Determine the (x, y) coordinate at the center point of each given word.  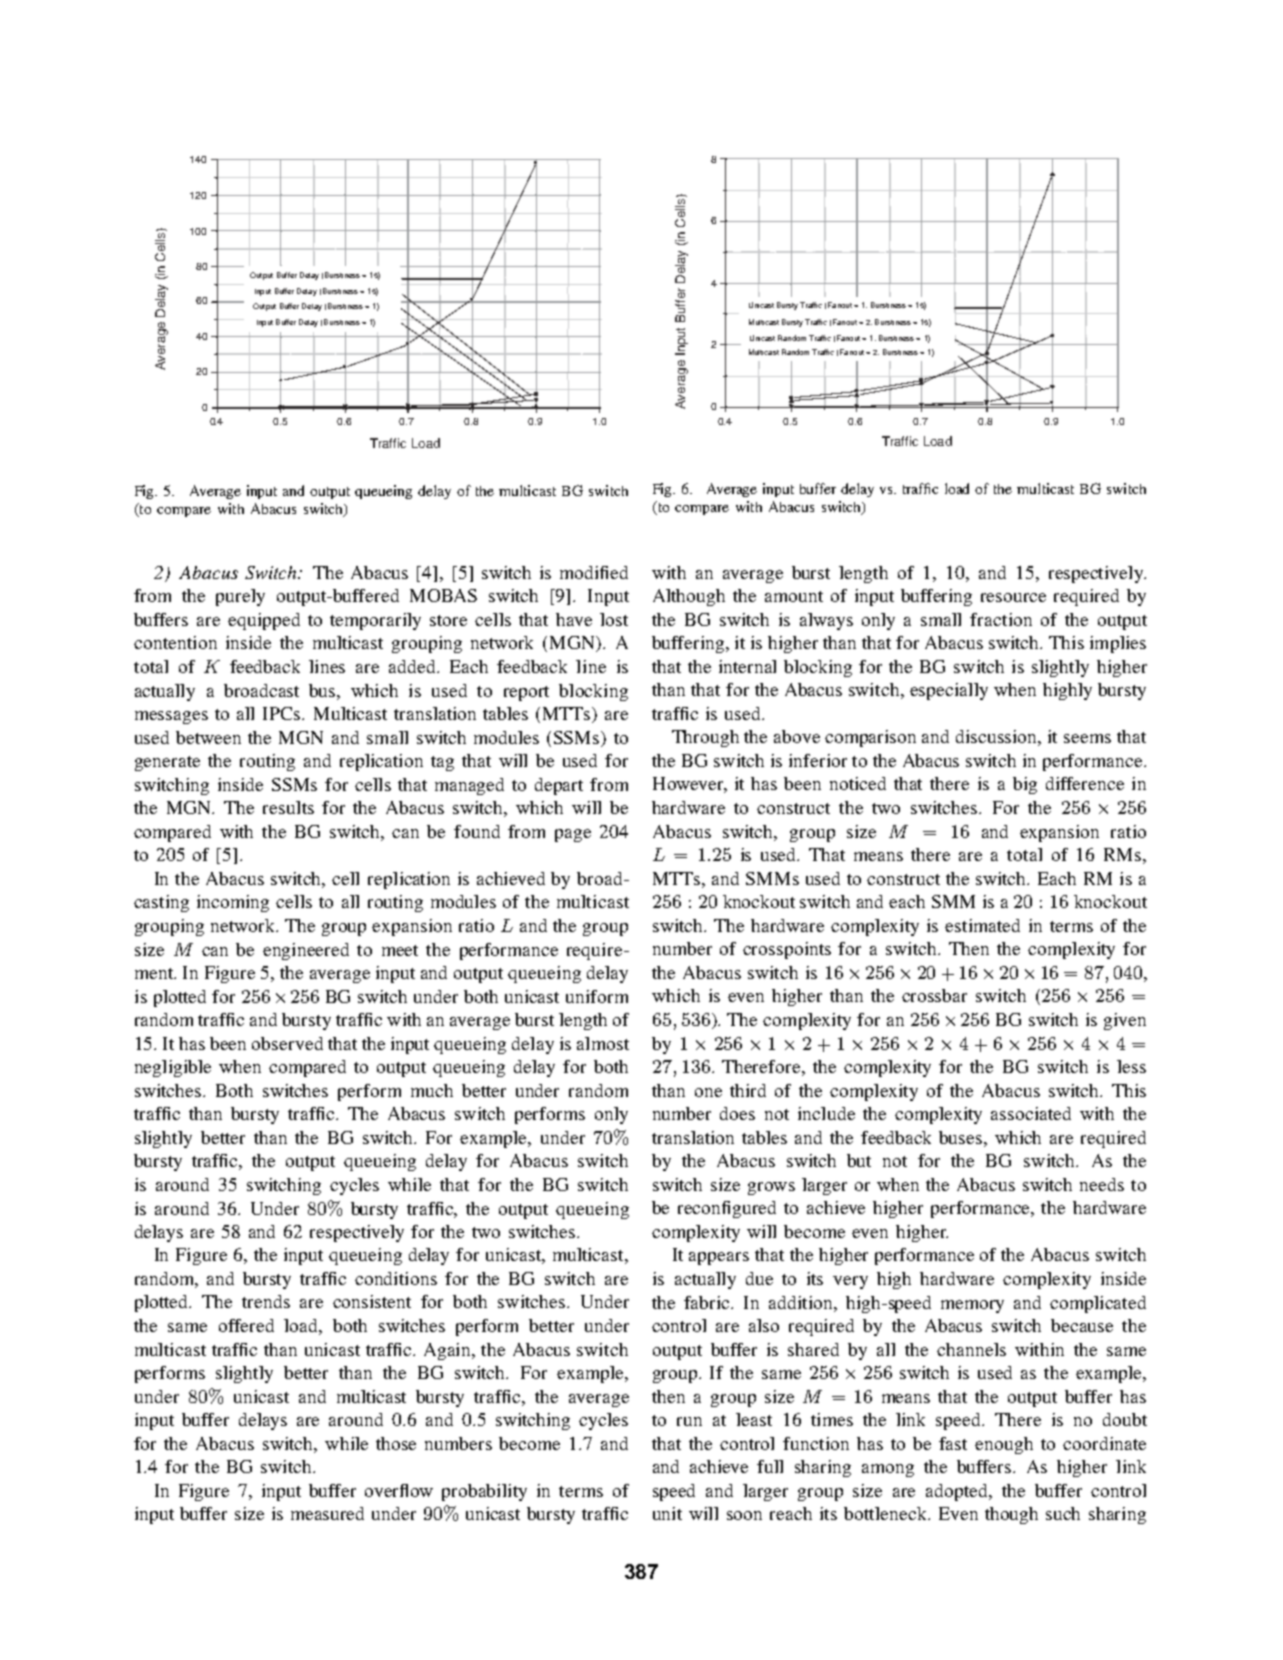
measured (327, 1513)
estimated (982, 925)
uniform (597, 996)
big (1025, 785)
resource (1013, 597)
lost (614, 619)
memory (972, 1306)
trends (266, 1301)
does (737, 1113)
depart (559, 786)
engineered (306, 951)
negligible (173, 1068)
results (288, 807)
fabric (708, 1302)
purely (240, 597)
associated (1031, 1113)
